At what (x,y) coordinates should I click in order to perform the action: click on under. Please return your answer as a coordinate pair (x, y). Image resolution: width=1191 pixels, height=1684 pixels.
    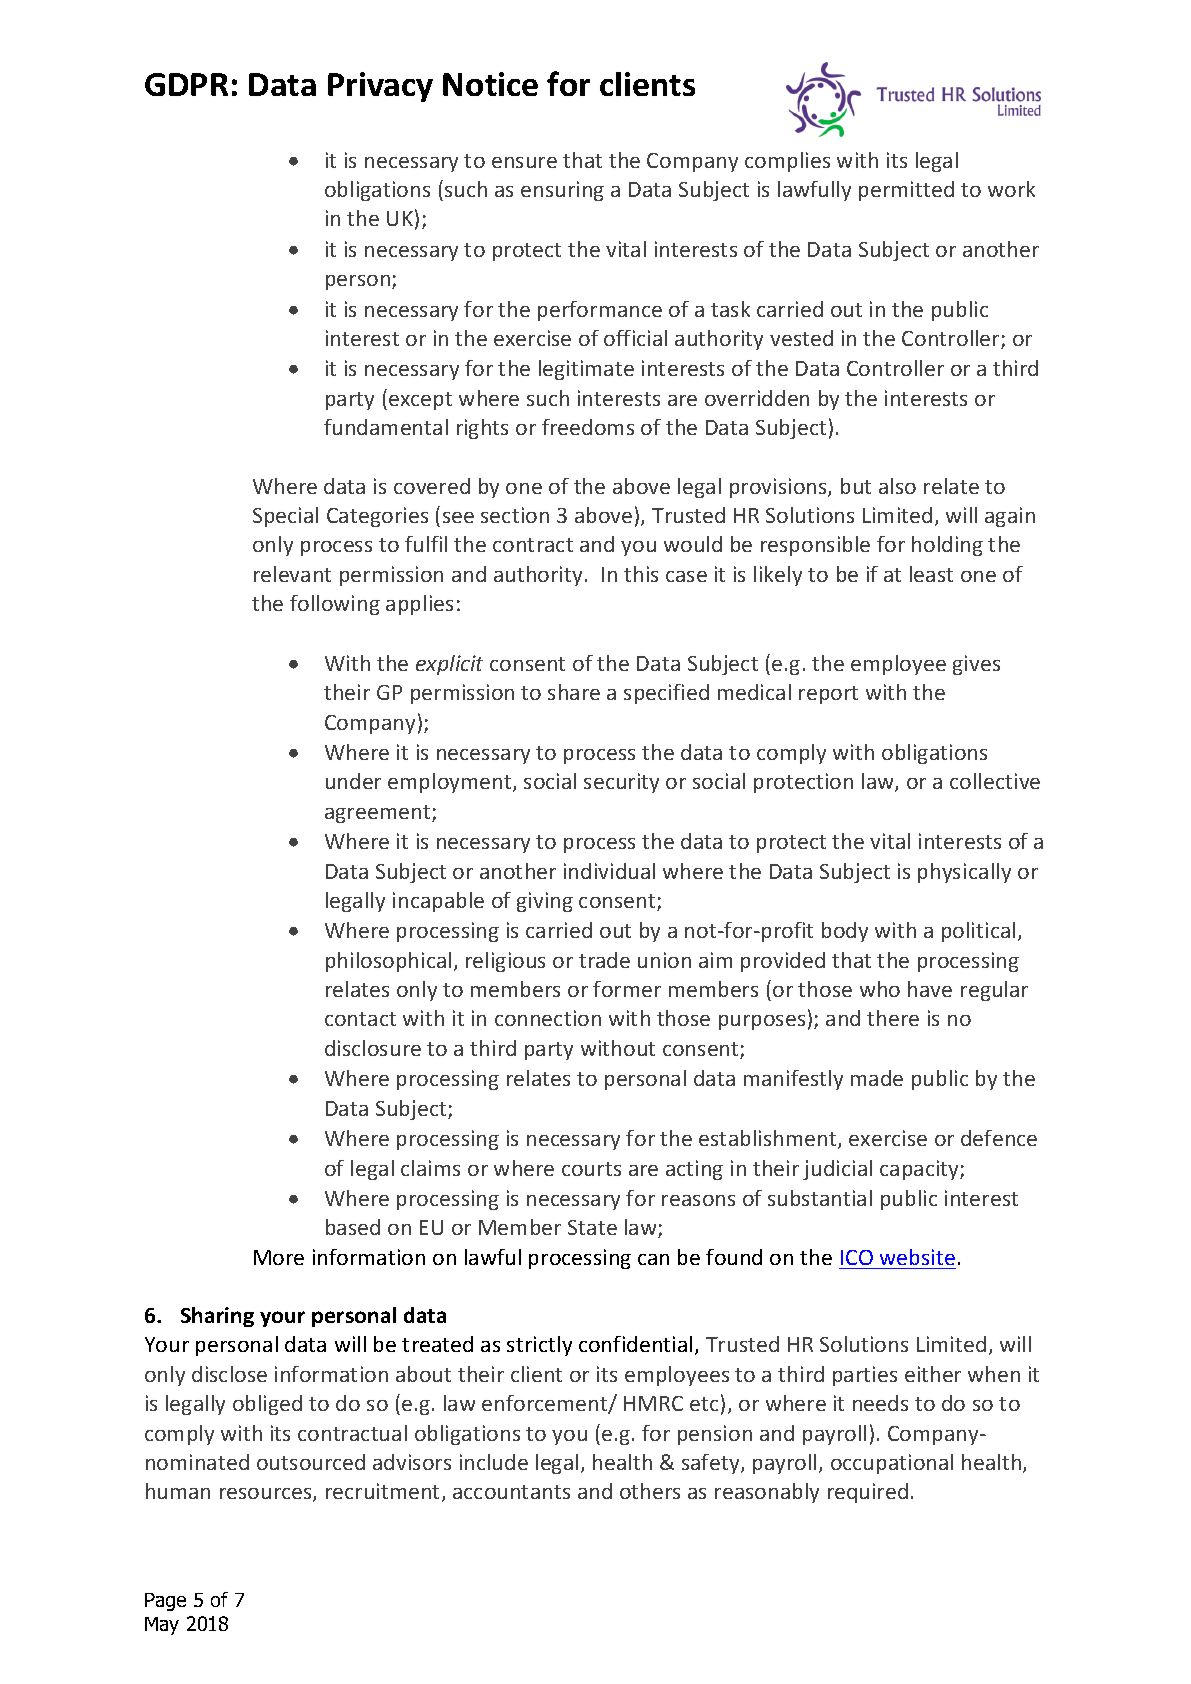
    Looking at the image, I should click on (353, 781).
